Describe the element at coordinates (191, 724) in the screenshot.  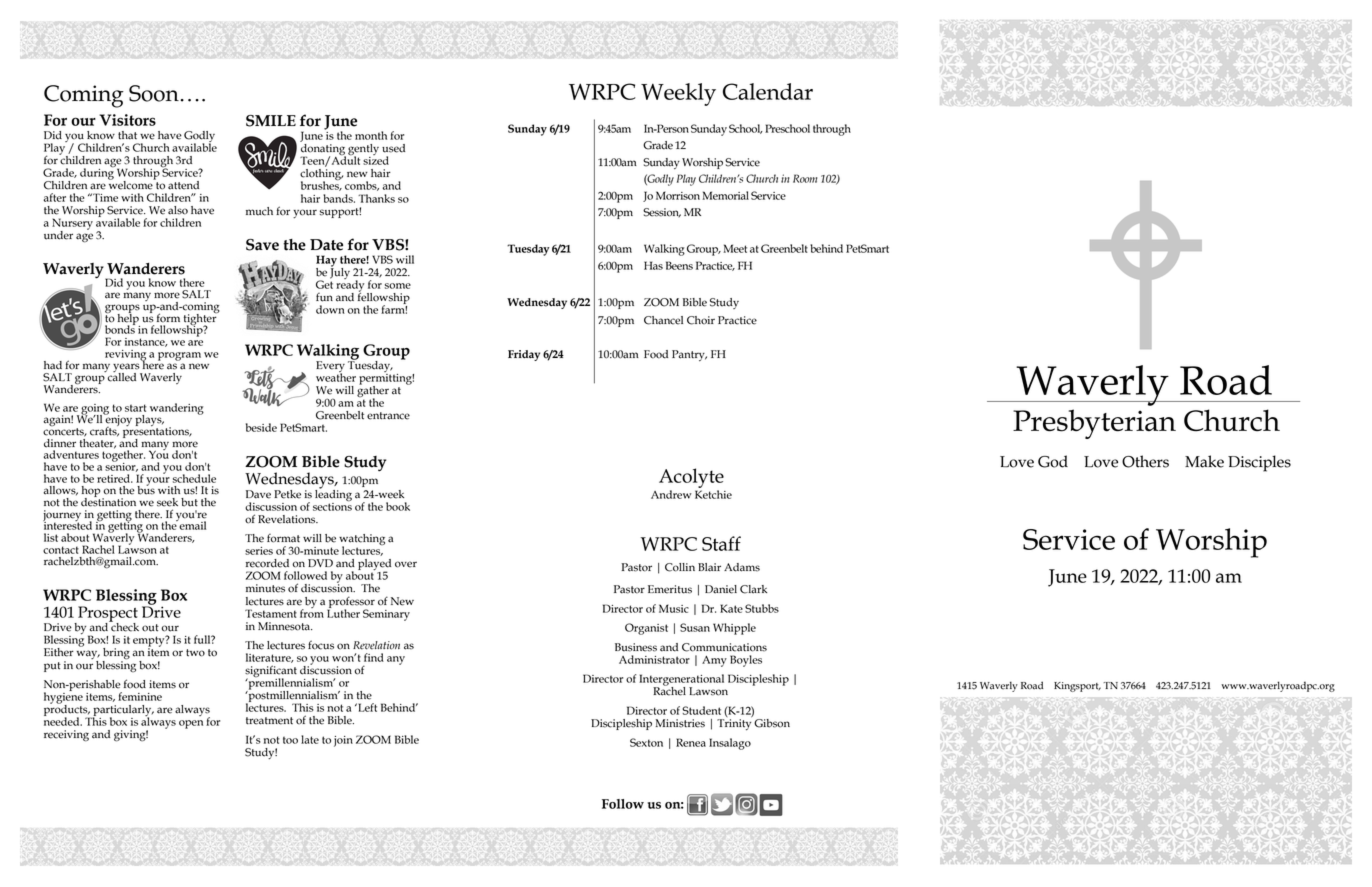
I see `open` at that location.
